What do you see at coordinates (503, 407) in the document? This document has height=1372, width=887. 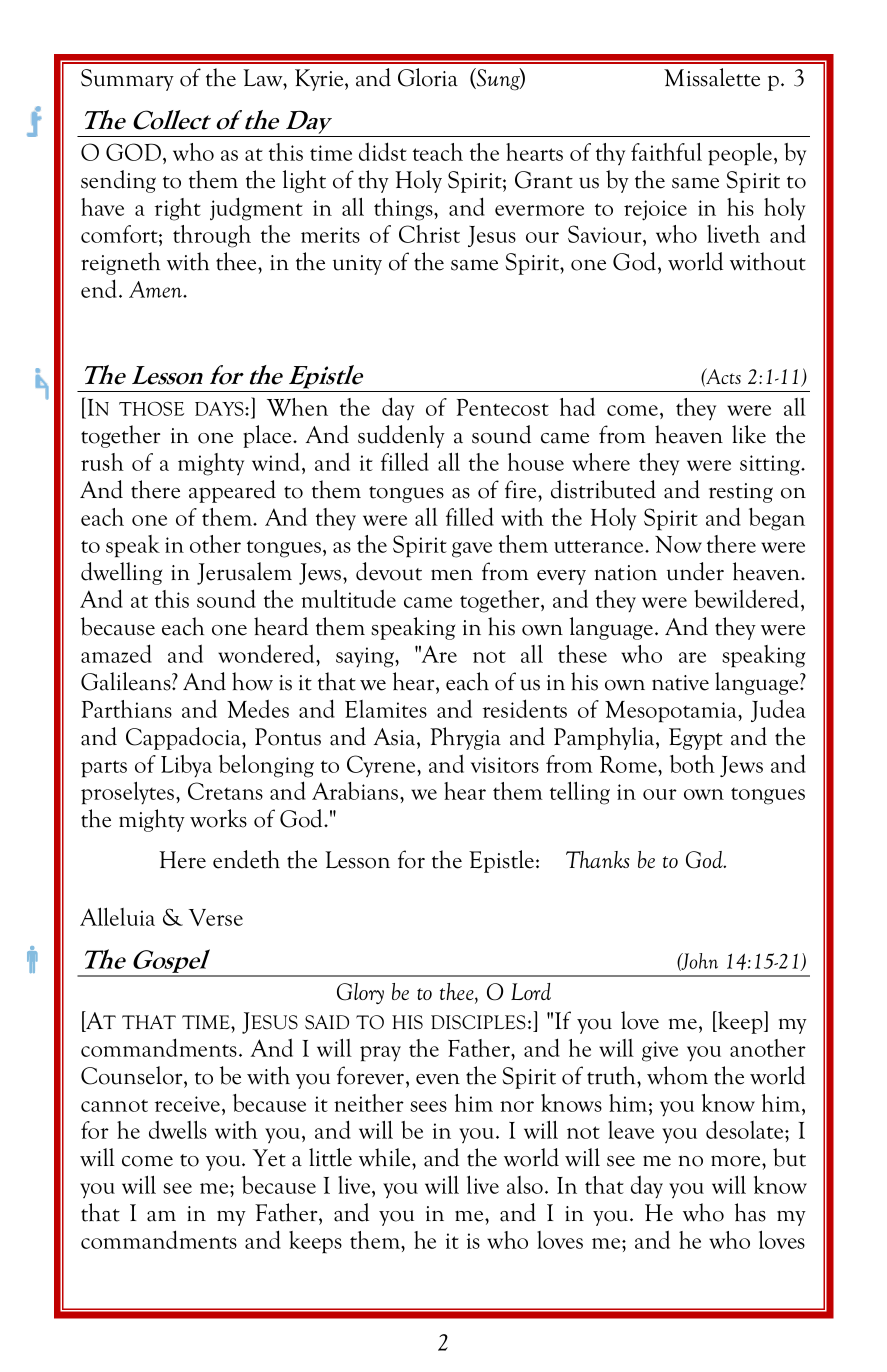 I see `Pentecost` at bounding box center [503, 407].
